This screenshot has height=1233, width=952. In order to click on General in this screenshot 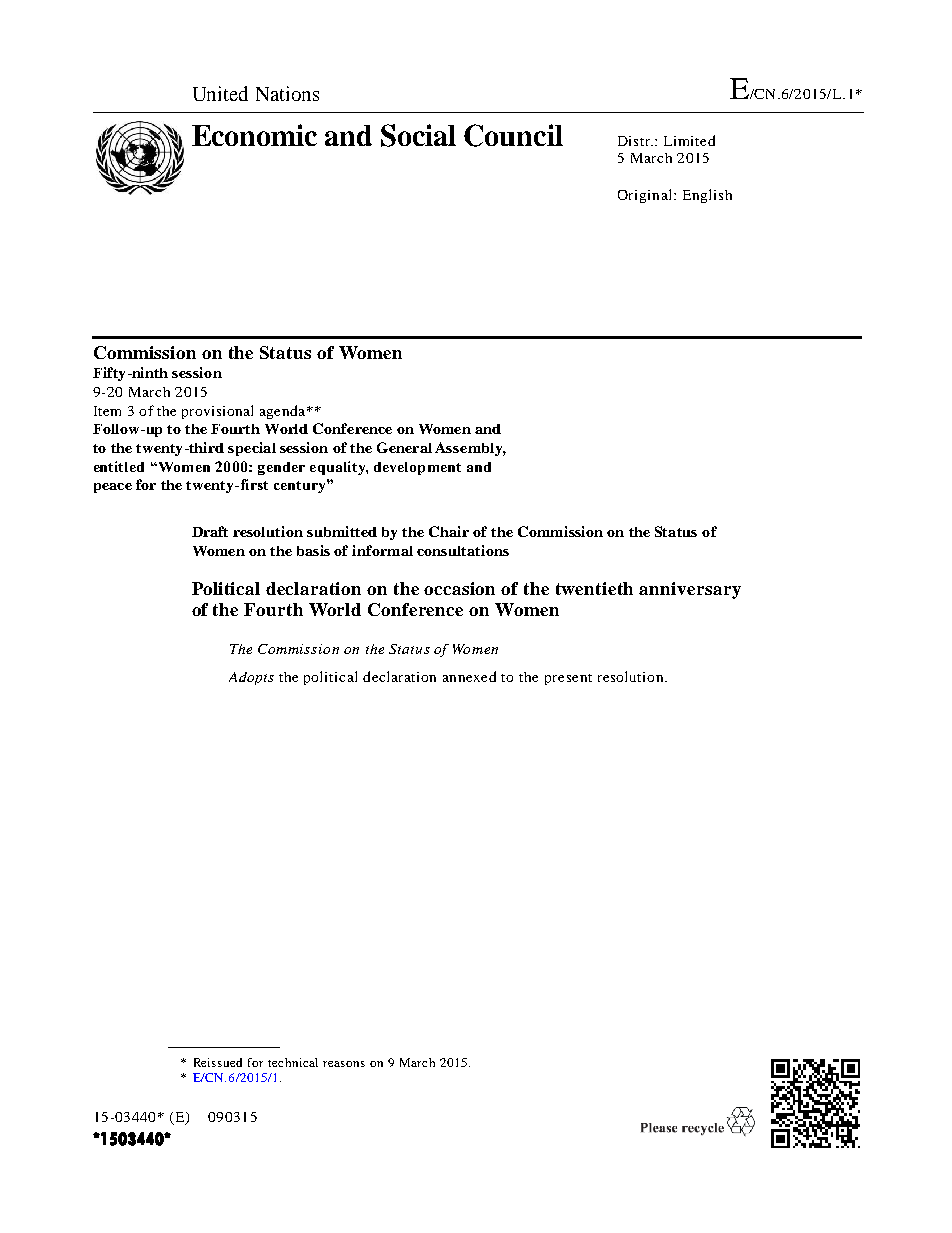, I will do `click(404, 447)`.
